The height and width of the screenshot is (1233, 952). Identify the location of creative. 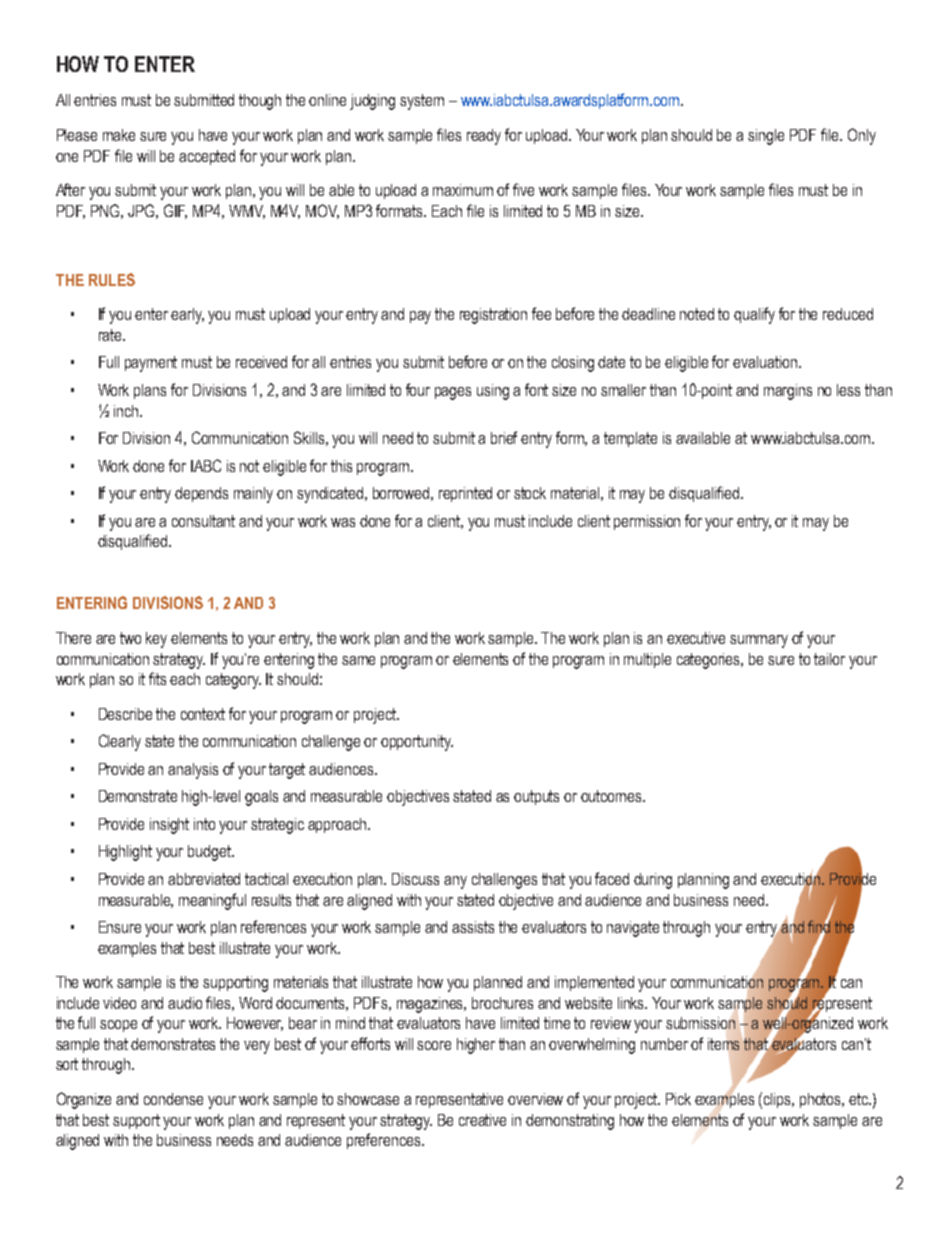
(482, 1120).
